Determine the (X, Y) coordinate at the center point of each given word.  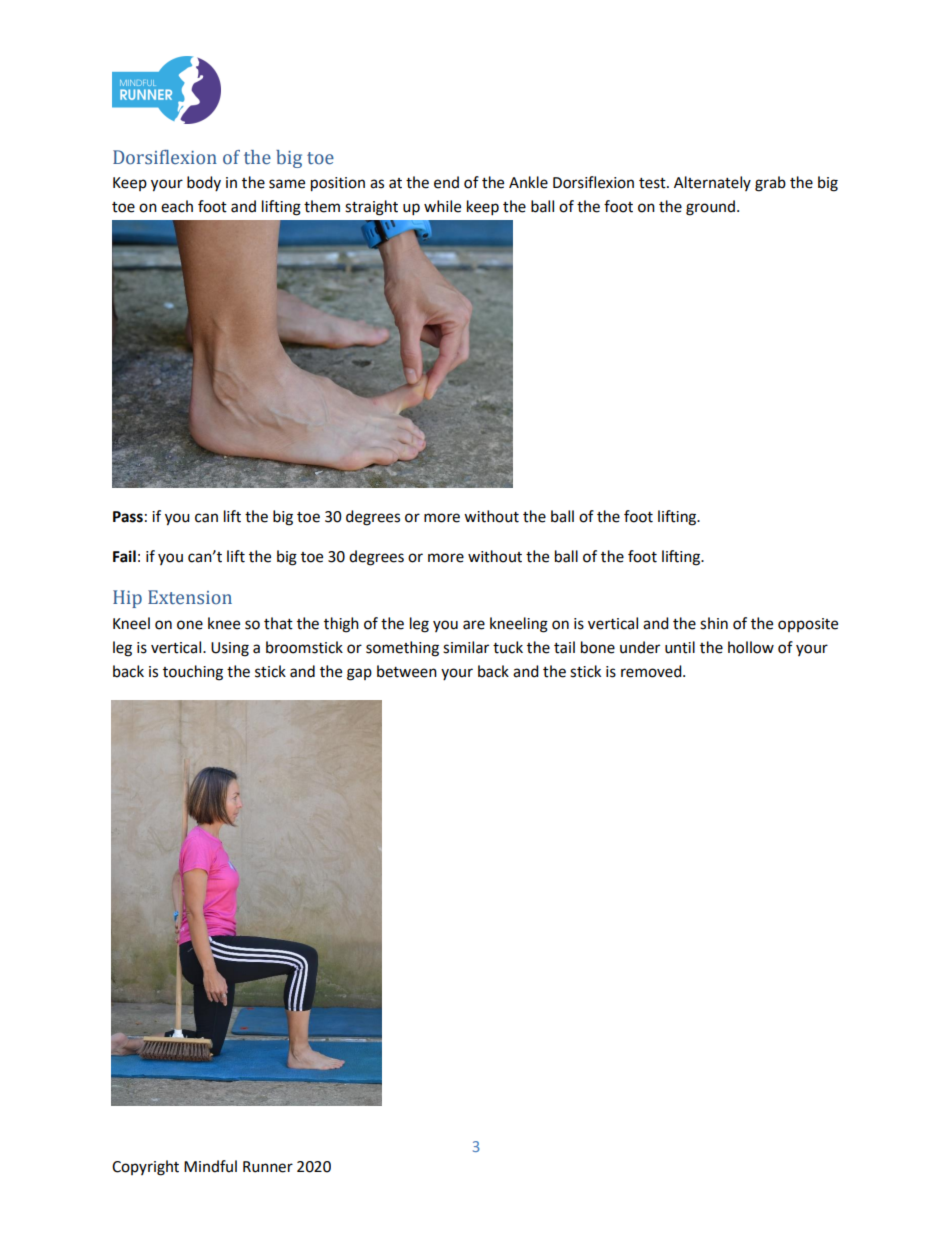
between (407, 671)
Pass (128, 517)
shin (714, 623)
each (177, 206)
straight (371, 208)
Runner (268, 1167)
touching (193, 673)
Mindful (210, 1166)
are (474, 625)
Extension (190, 597)
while (442, 206)
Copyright (145, 1168)
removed (652, 671)
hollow (751, 647)
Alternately (712, 183)
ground (712, 208)
